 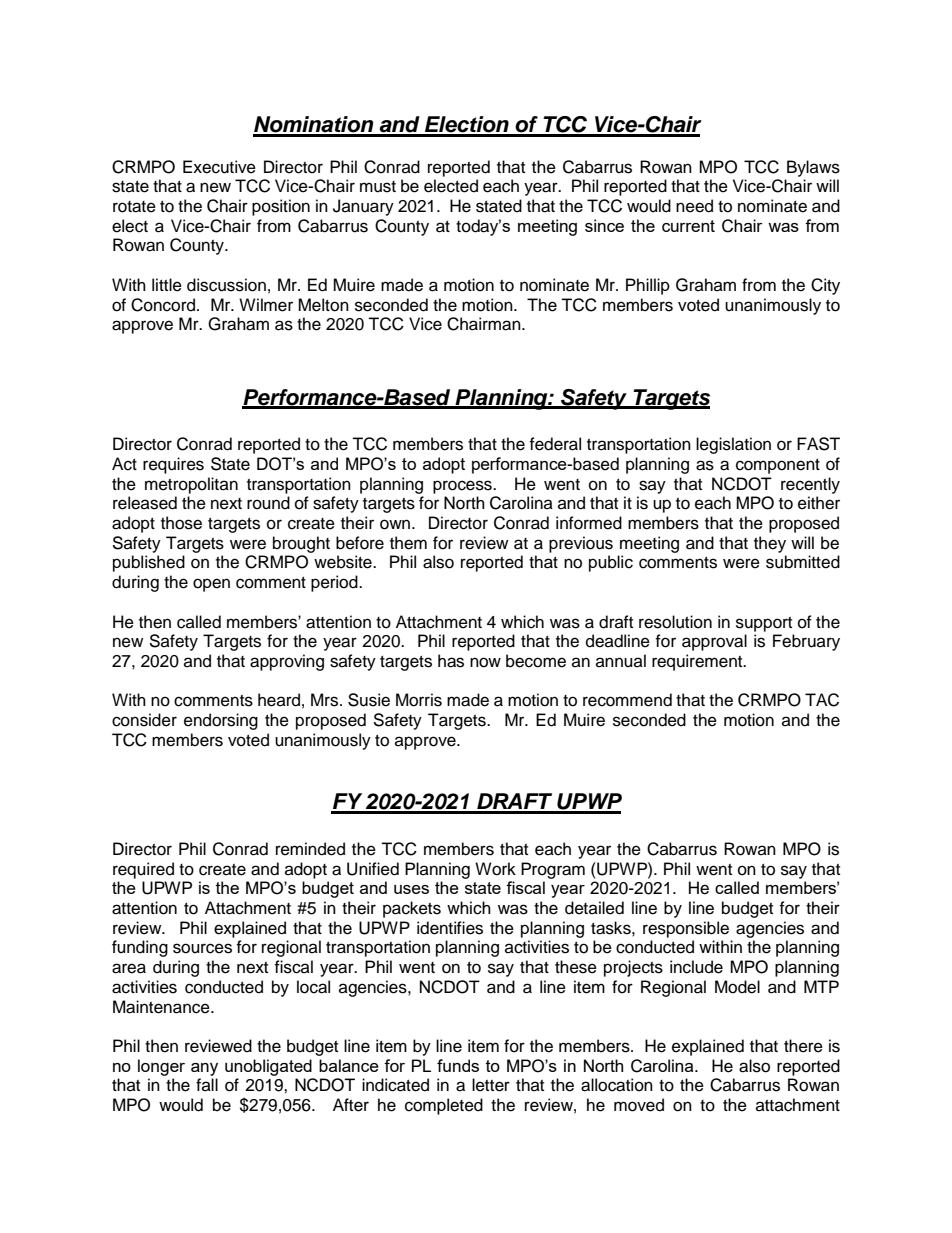 I want to click on Work, so click(x=495, y=869).
